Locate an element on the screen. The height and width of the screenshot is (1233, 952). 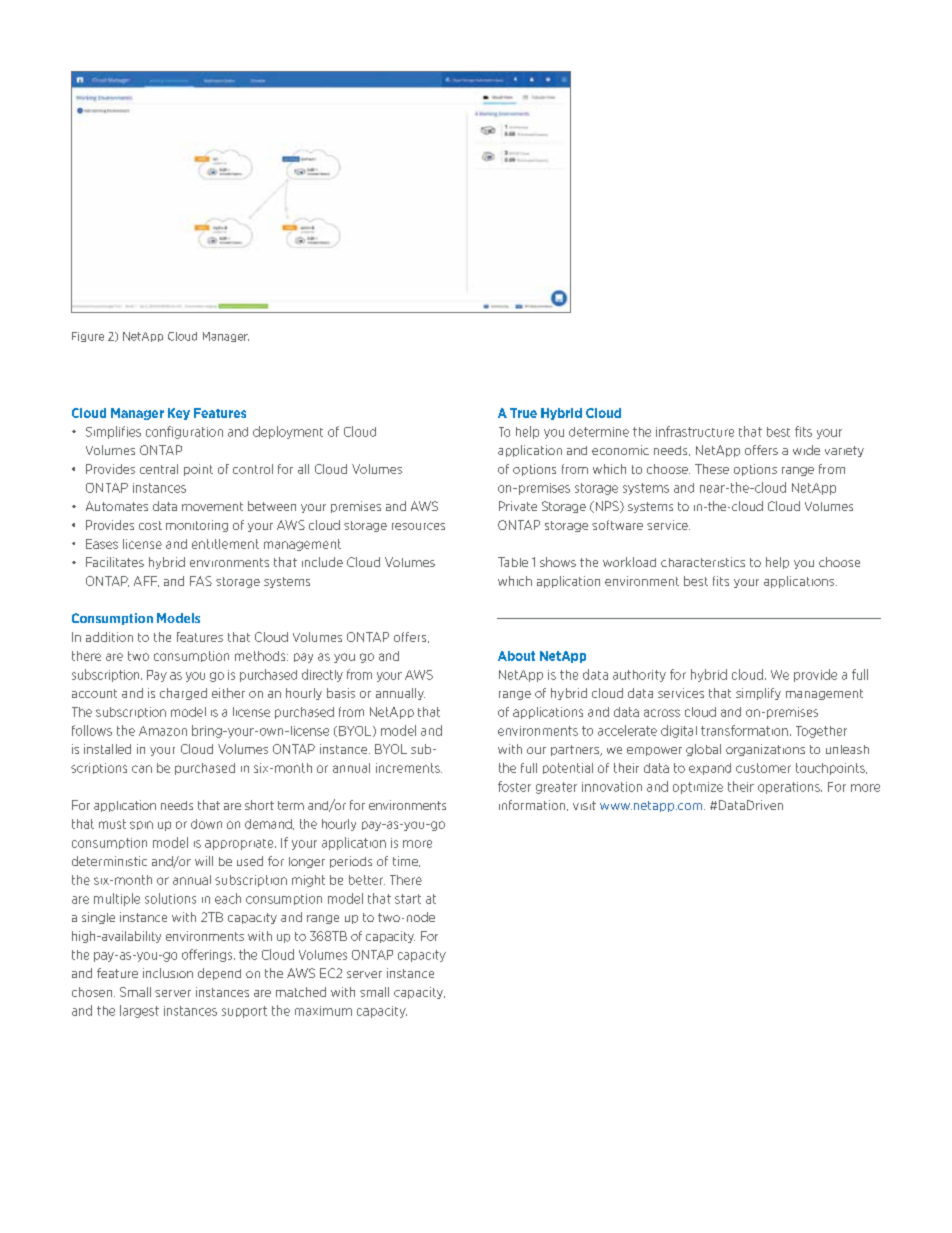
FAS is located at coordinates (201, 581).
